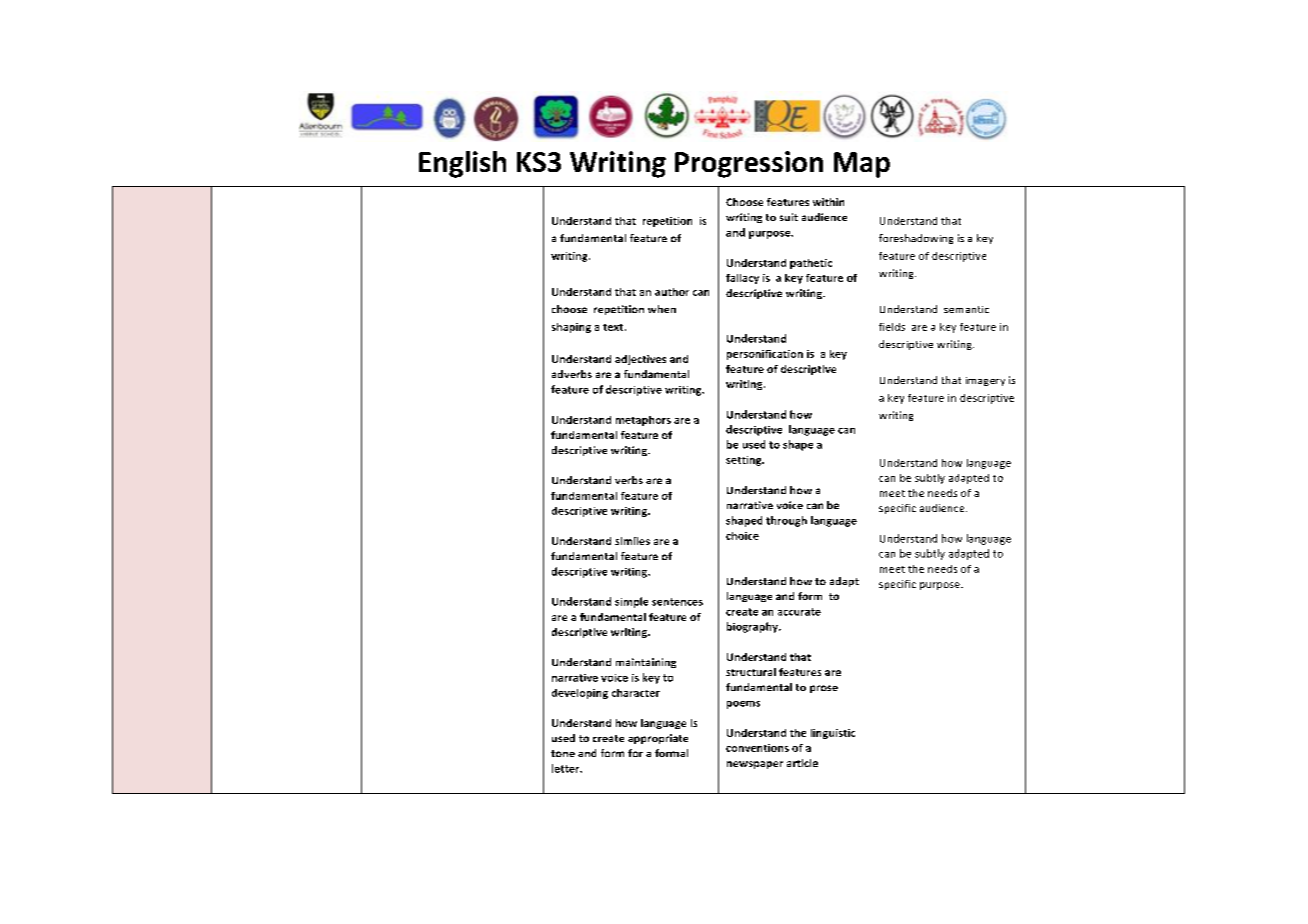 The width and height of the screenshot is (1308, 924). Describe the element at coordinates (765, 355) in the screenshot. I see `personification` at that location.
